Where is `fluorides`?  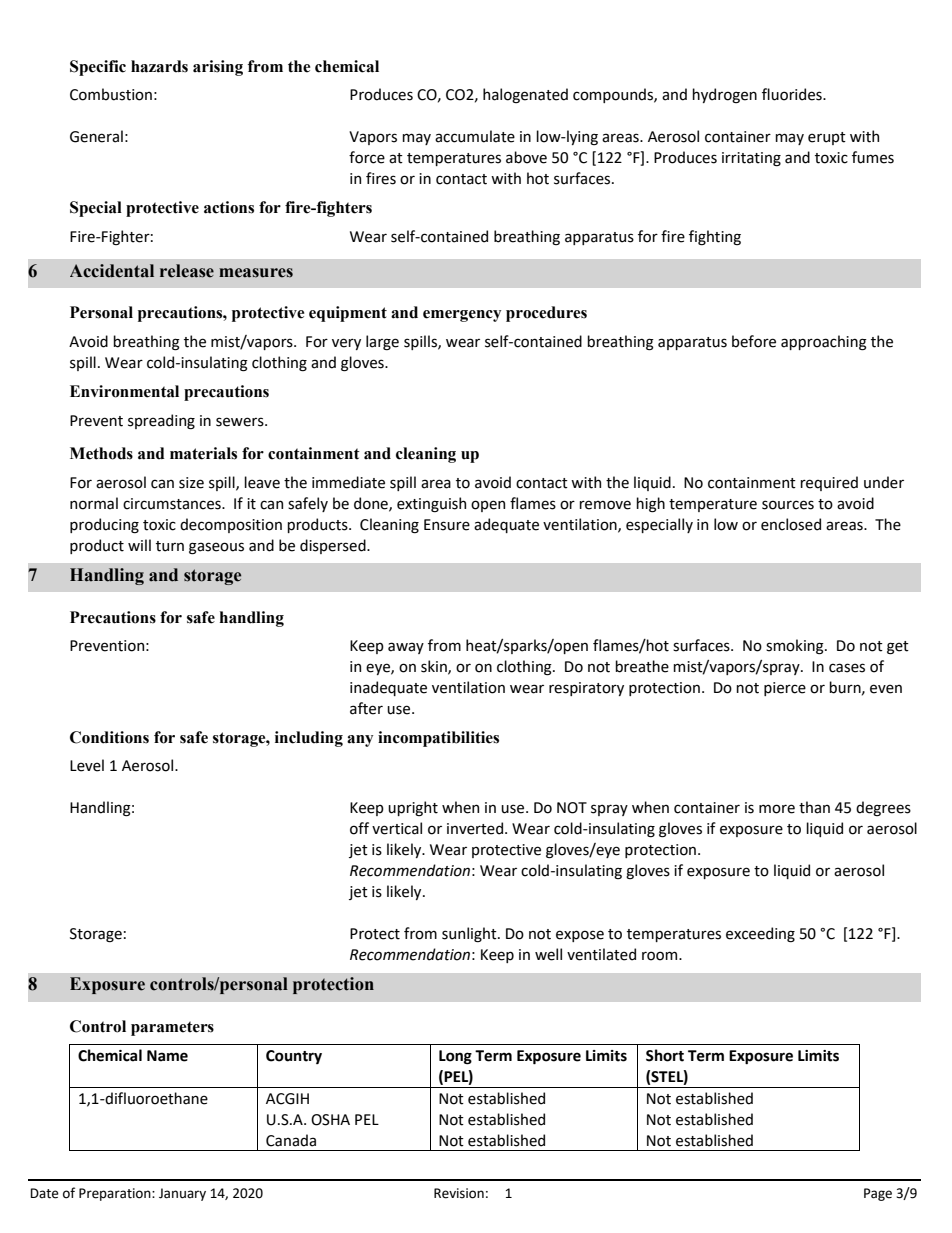 fluorides is located at coordinates (793, 94).
